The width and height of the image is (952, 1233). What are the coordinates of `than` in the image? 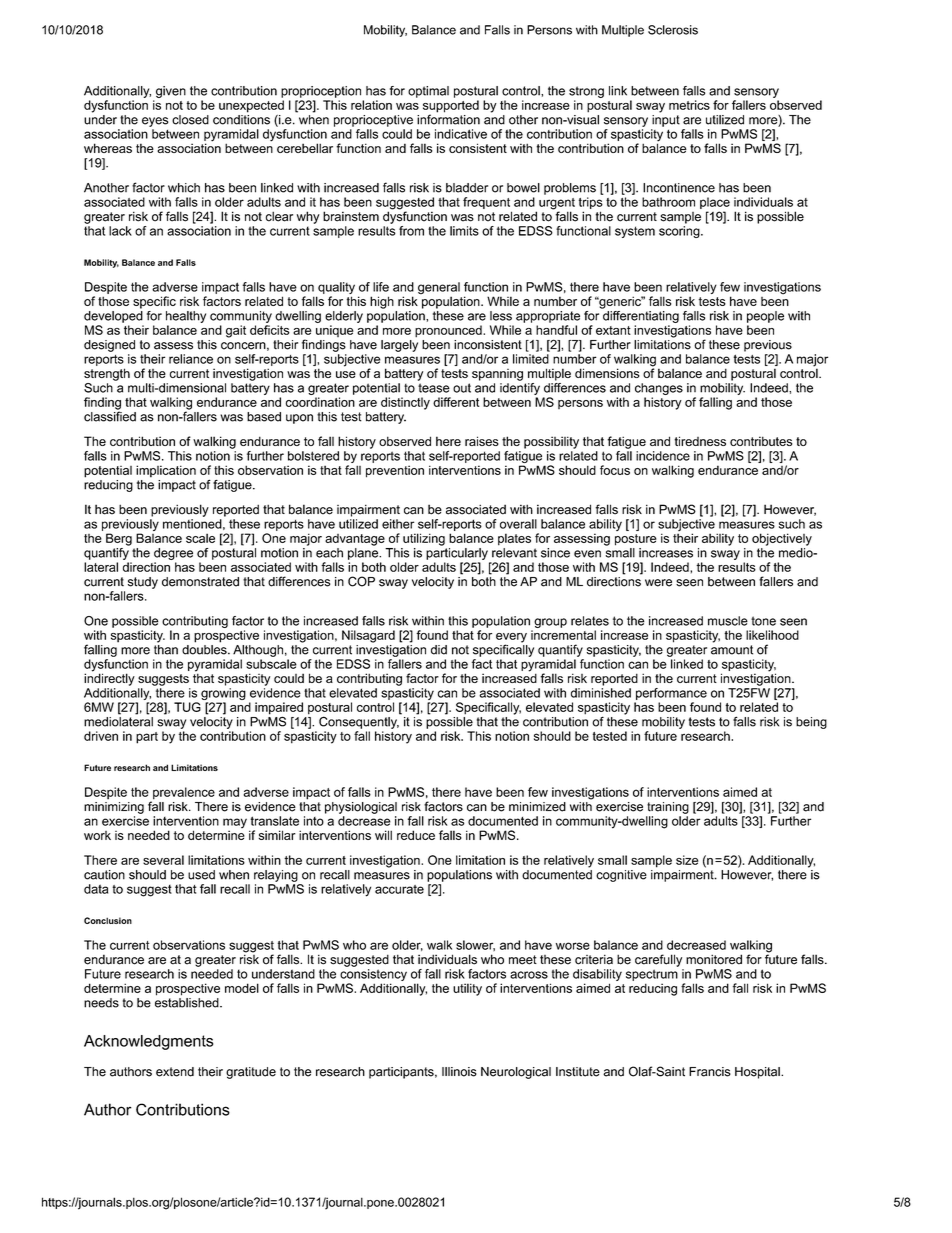 It's located at (166, 648).
